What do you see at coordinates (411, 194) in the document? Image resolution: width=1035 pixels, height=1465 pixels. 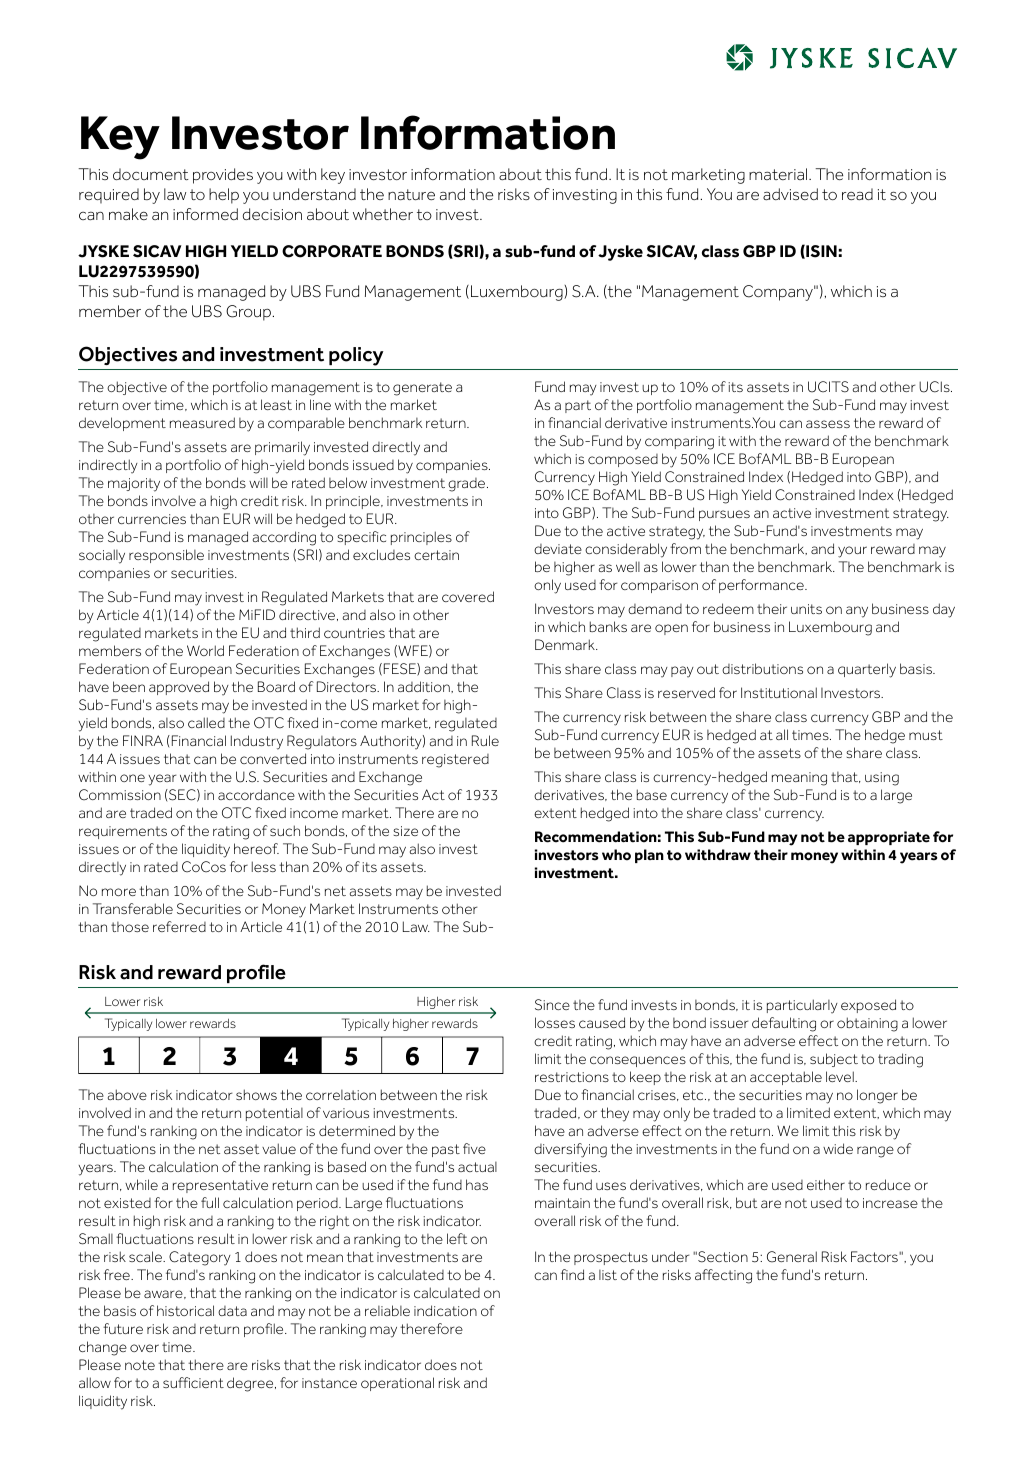 I see `nature` at bounding box center [411, 194].
